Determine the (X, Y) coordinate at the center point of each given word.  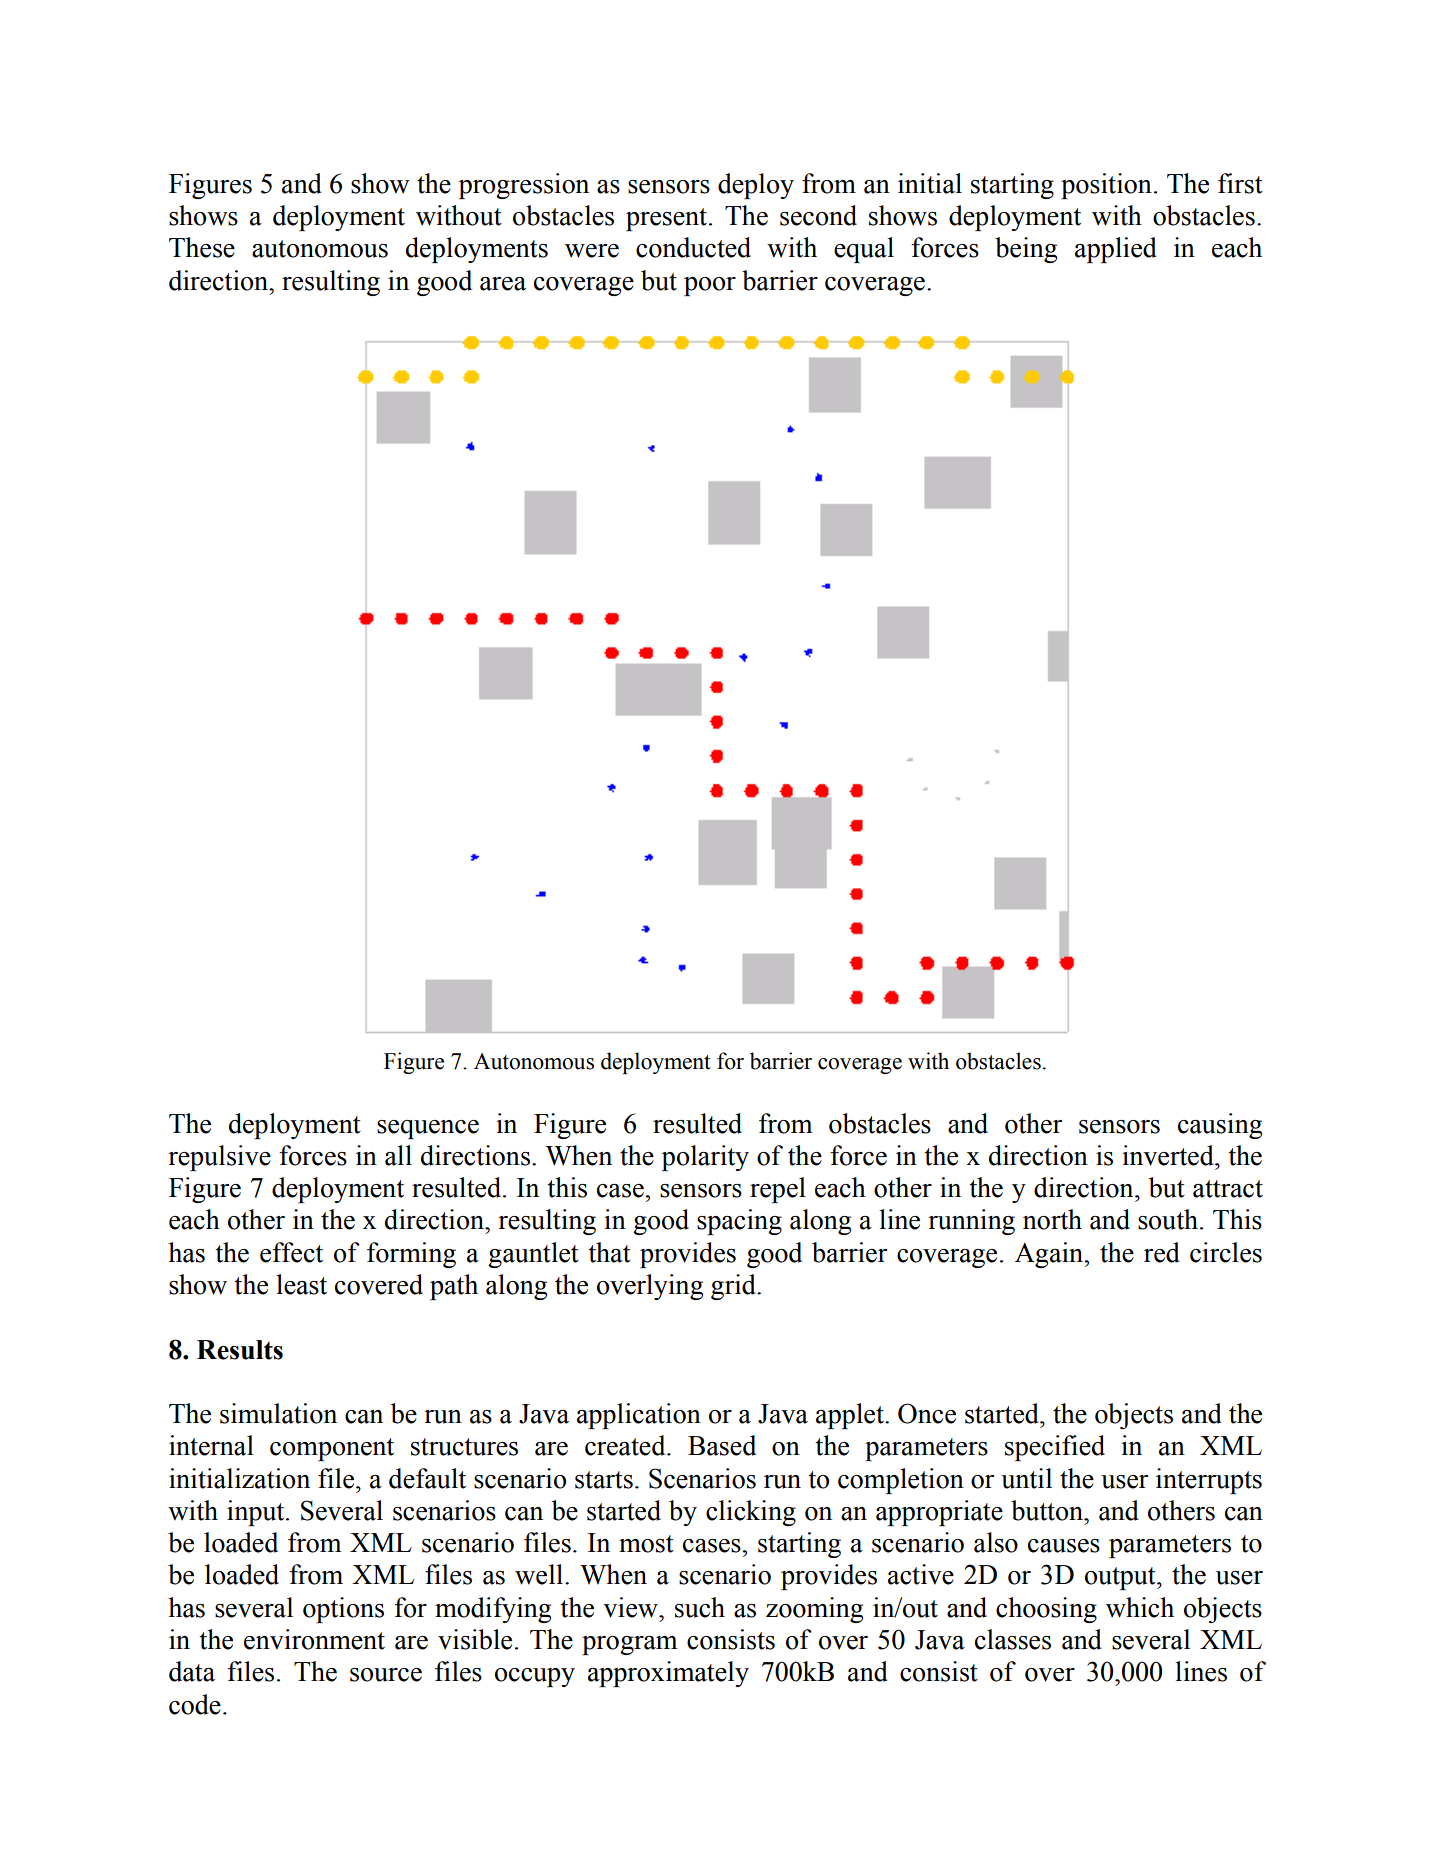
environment (314, 1639)
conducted (693, 247)
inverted (1169, 1155)
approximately (668, 1674)
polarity (705, 1158)
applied (1116, 250)
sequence (428, 1129)
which (1140, 1607)
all (398, 1155)
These (202, 247)
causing (1220, 1126)
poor (710, 286)
